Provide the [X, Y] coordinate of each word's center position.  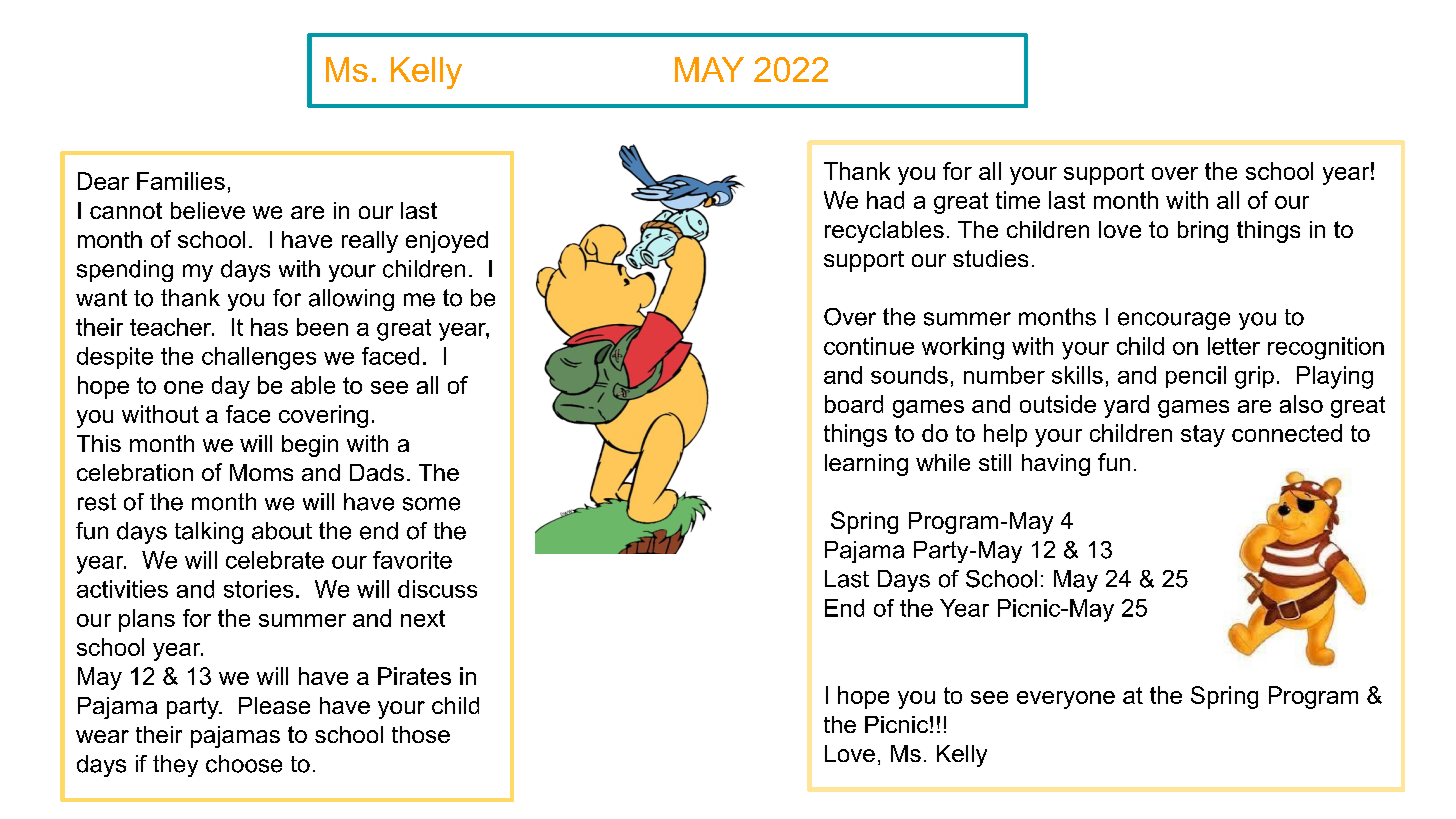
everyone [1066, 700]
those [421, 734]
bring [1203, 232]
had [885, 200]
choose [244, 764]
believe [208, 210]
